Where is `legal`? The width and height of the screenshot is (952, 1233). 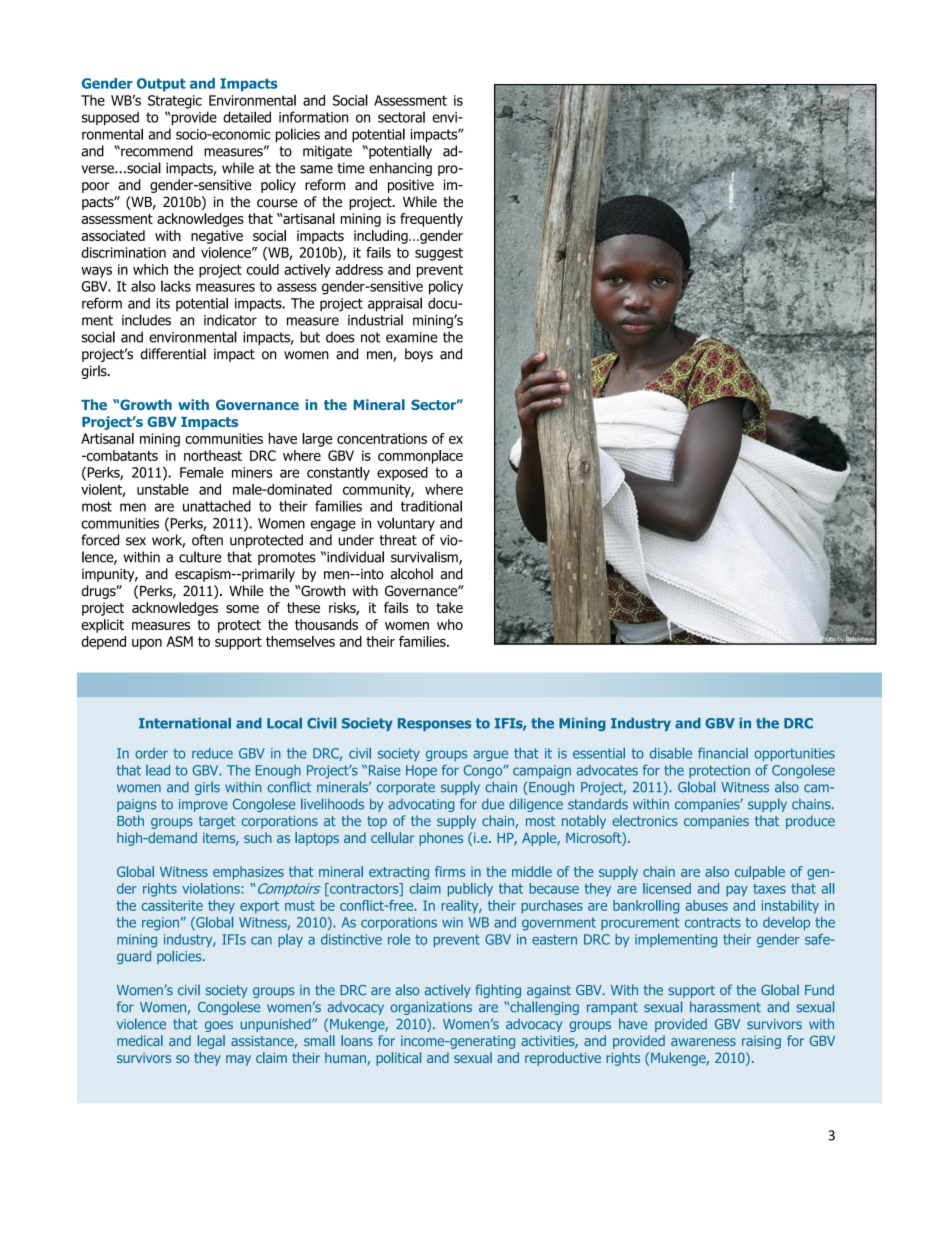 legal is located at coordinates (211, 1042).
